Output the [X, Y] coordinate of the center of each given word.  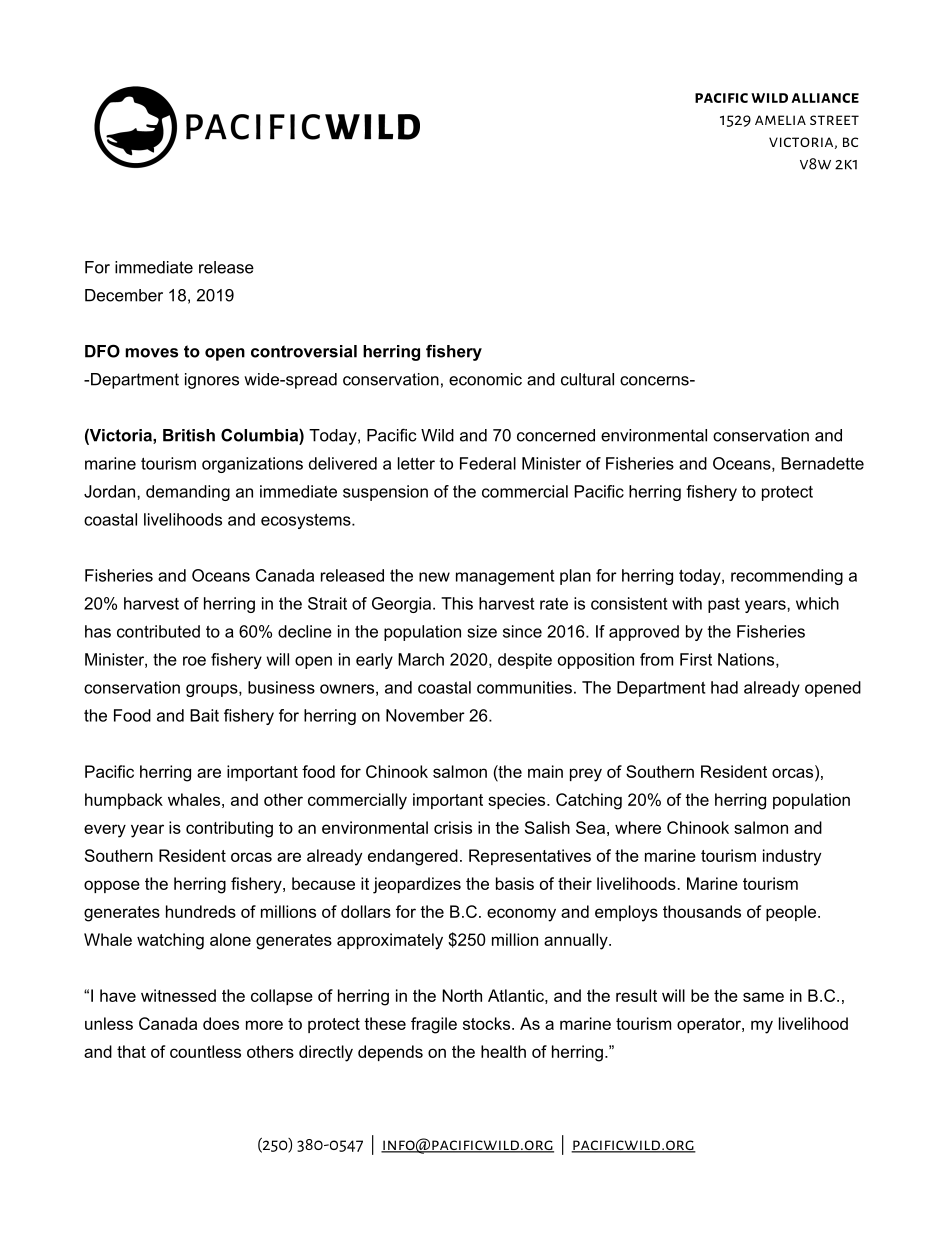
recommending [787, 577]
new [434, 577]
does [221, 1023]
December [124, 295]
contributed [158, 631]
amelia [780, 120]
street [834, 120]
